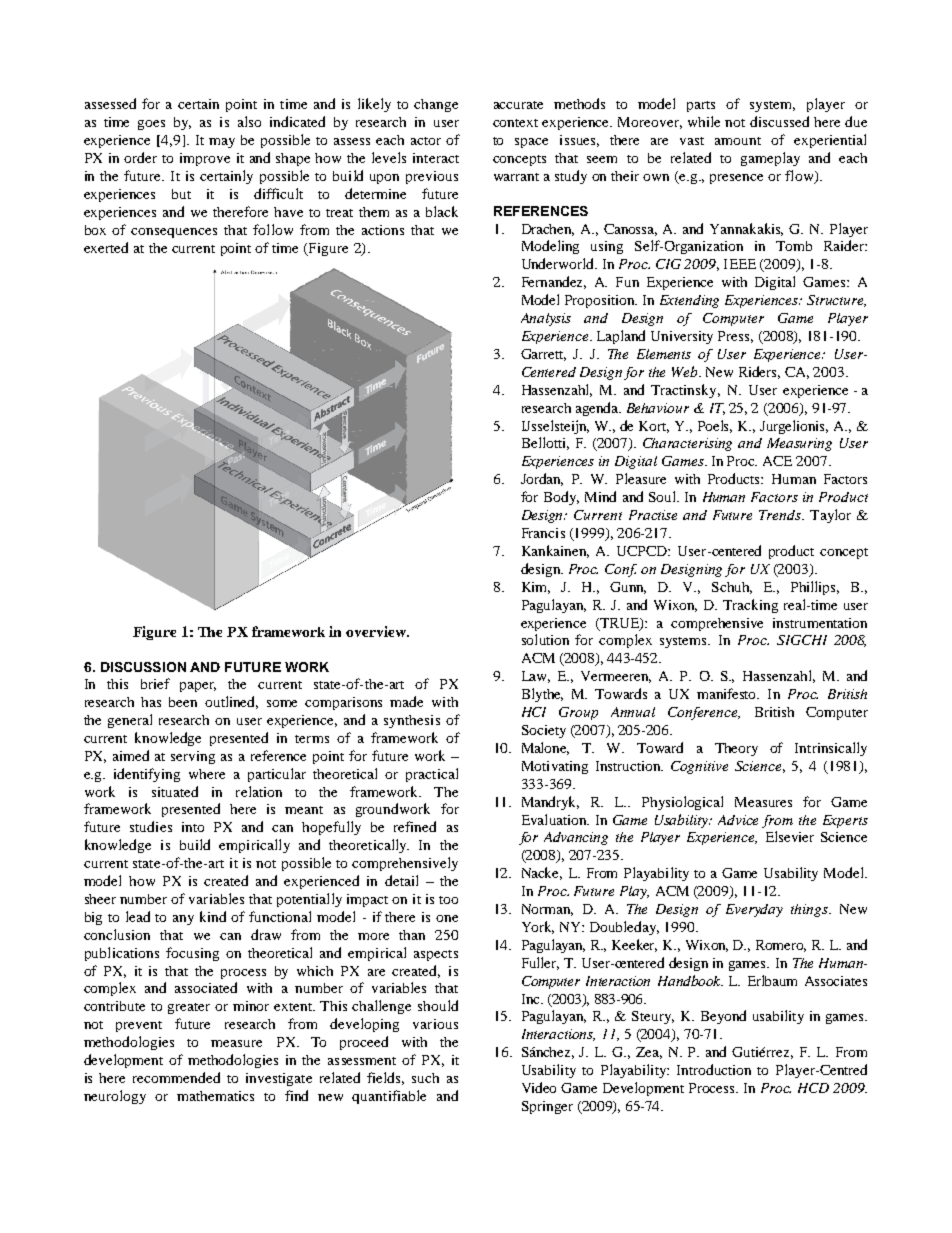 The width and height of the document is (952, 1233). I want to click on discussed, so click(779, 121).
